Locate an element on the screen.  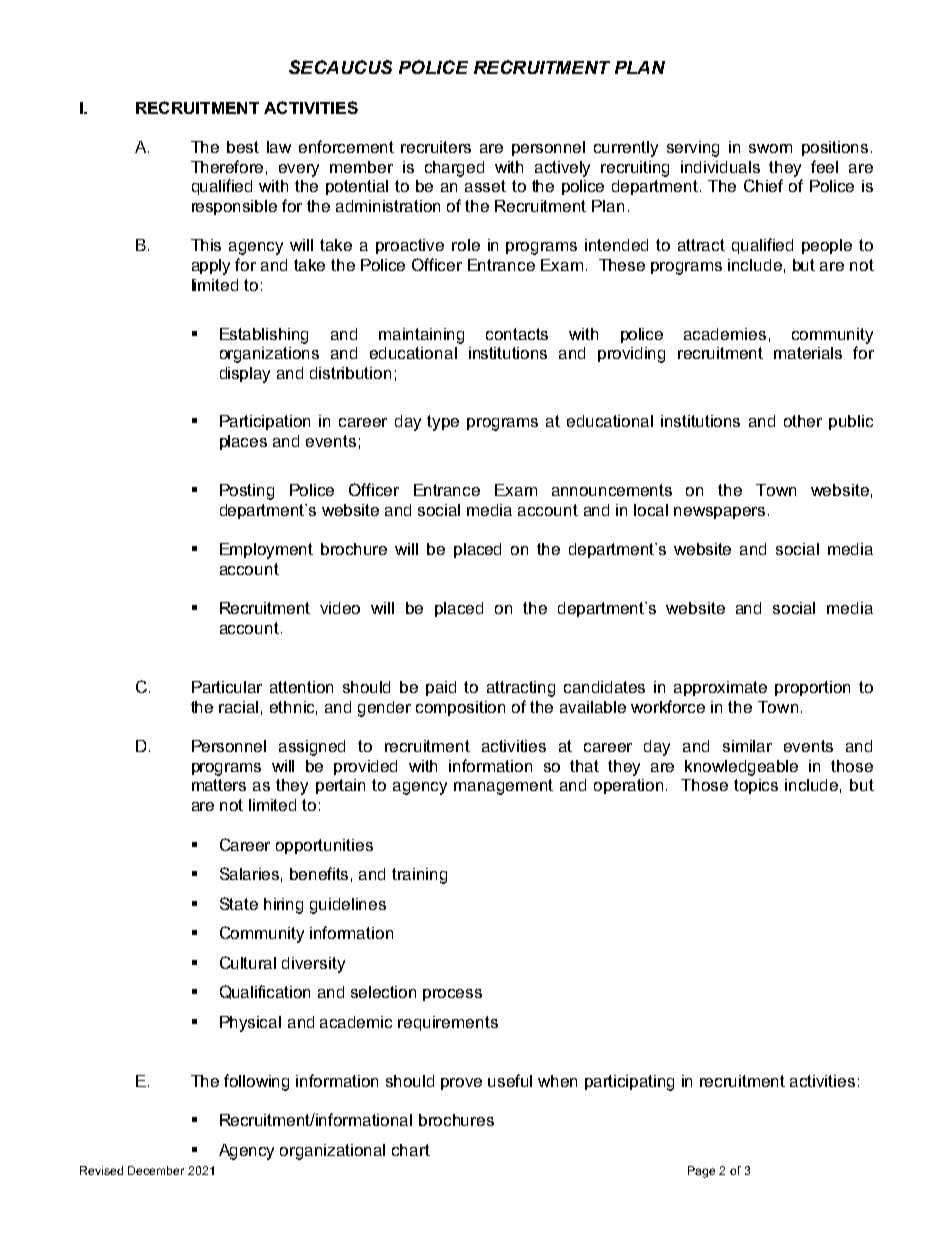
approximate is located at coordinates (720, 688).
